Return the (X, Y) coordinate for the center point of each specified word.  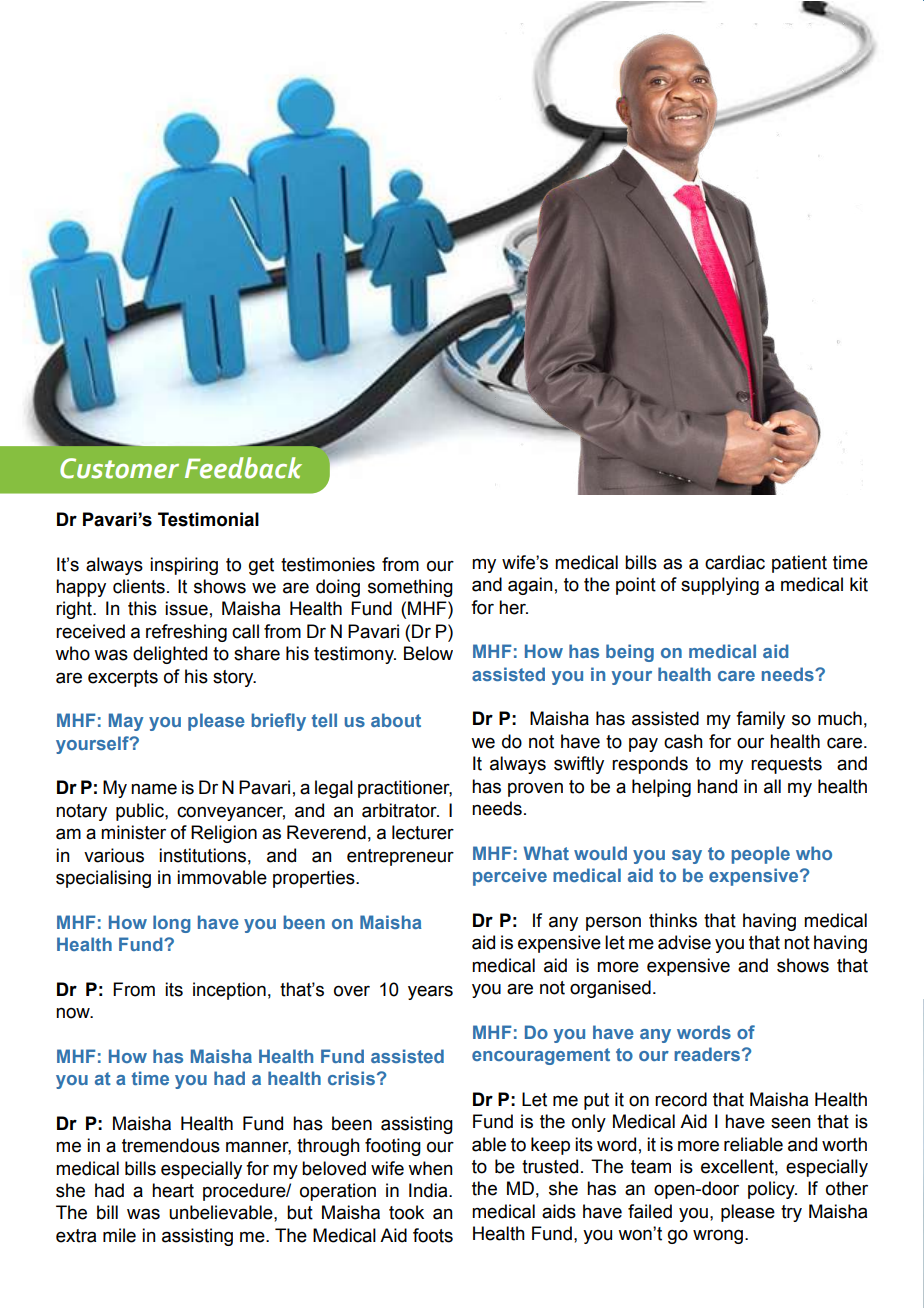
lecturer (423, 832)
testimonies (328, 564)
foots (433, 1235)
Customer (119, 468)
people (760, 855)
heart (173, 1190)
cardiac (735, 562)
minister (133, 832)
